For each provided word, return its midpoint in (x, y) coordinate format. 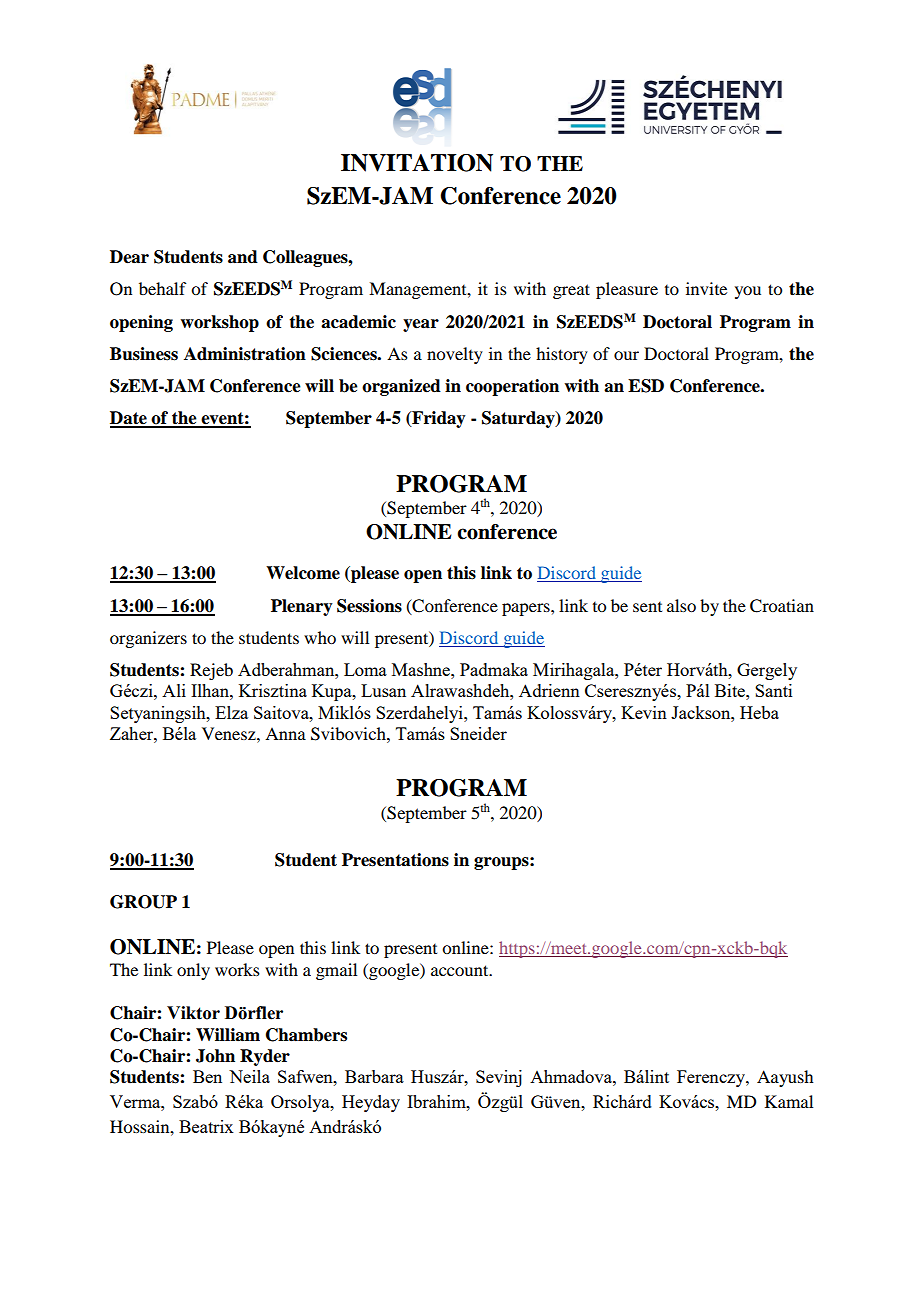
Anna (285, 733)
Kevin (644, 712)
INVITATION (417, 163)
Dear (129, 257)
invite (706, 288)
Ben (207, 1076)
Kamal (789, 1101)
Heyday (371, 1103)
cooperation (512, 387)
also (681, 605)
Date (129, 419)
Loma (365, 669)
